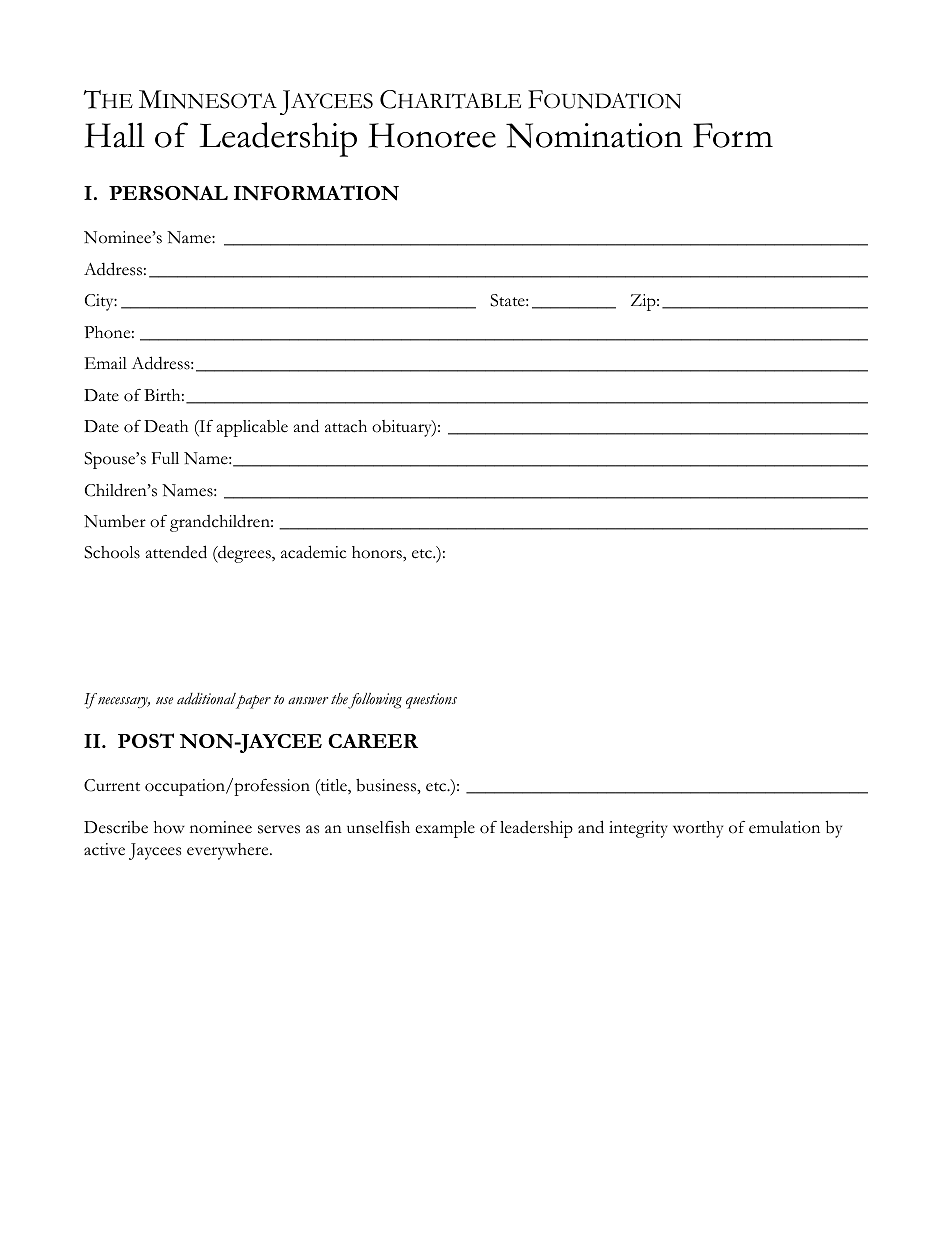 This document has width=952, height=1233. What do you see at coordinates (168, 193) in the document?
I see `PERSONAL` at bounding box center [168, 193].
